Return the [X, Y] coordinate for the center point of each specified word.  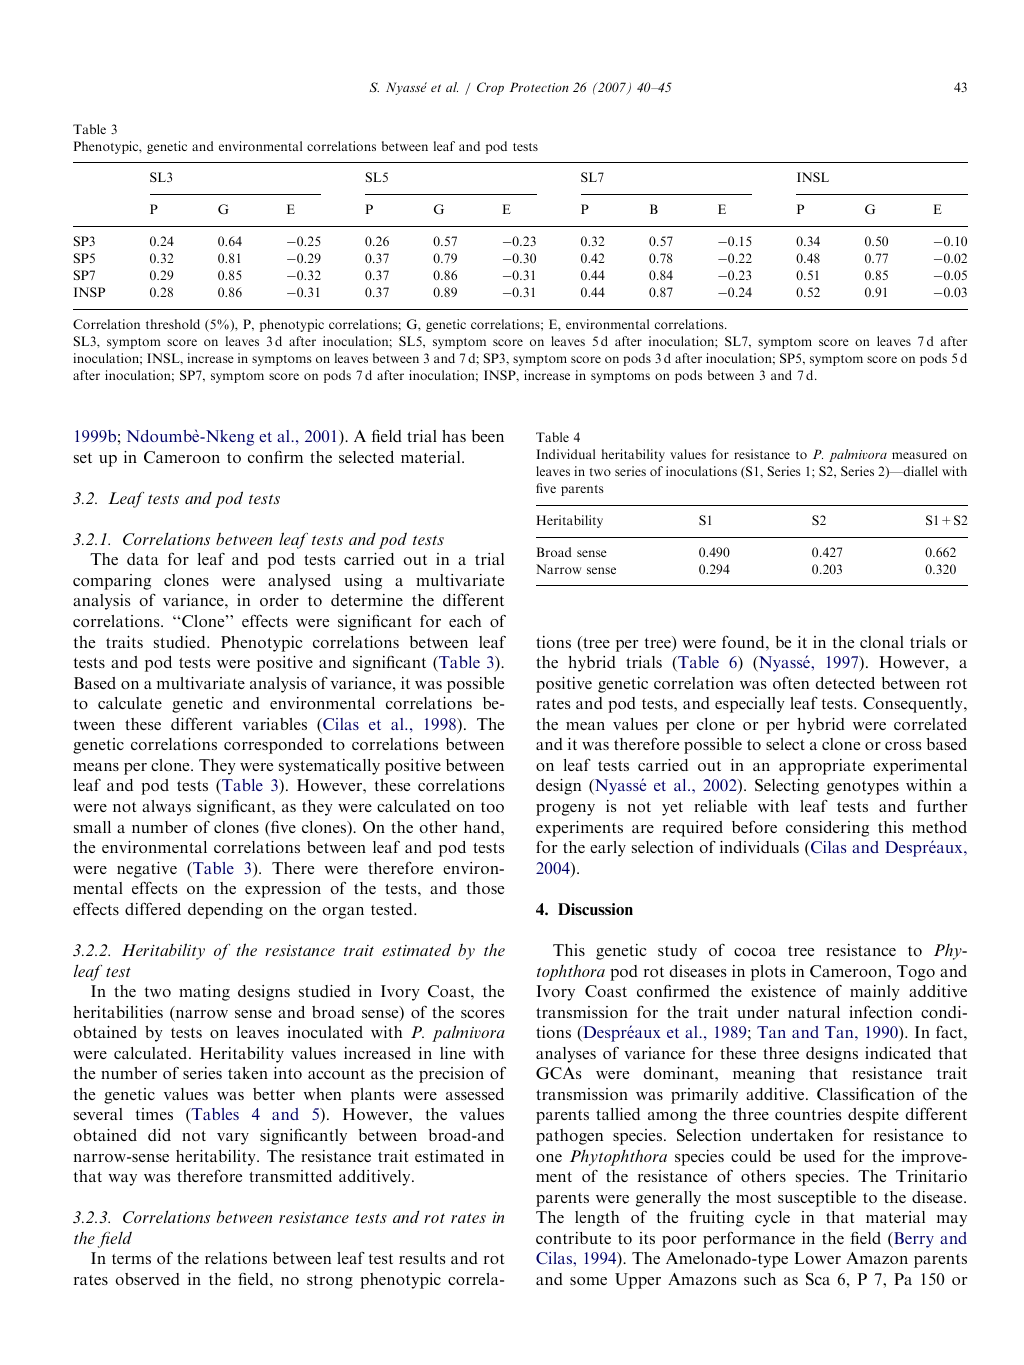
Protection [539, 87]
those [485, 888]
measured [919, 454]
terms [131, 1259]
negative [147, 870]
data [143, 559]
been [488, 436]
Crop [490, 88]
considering [827, 829]
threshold [173, 324]
